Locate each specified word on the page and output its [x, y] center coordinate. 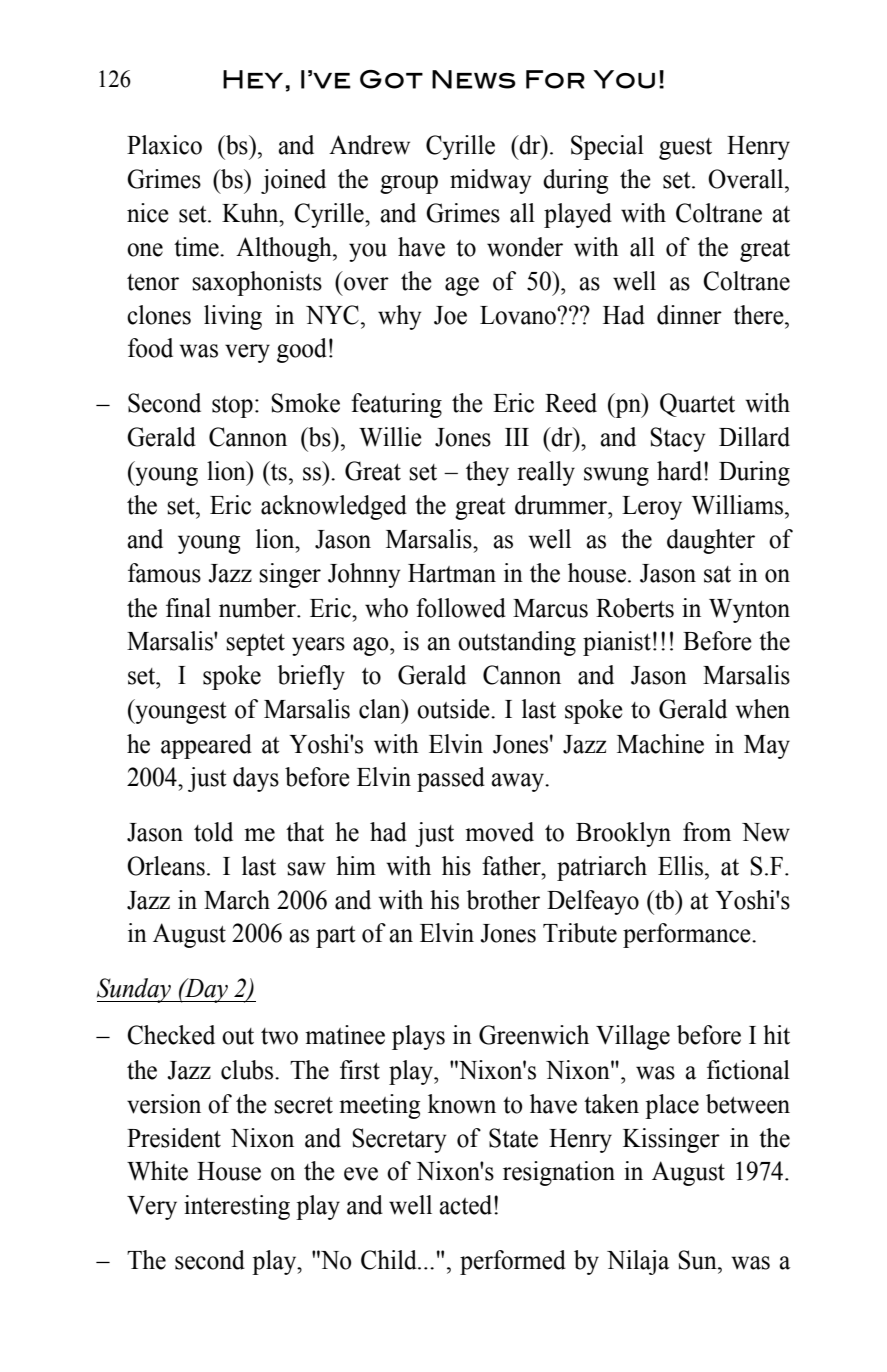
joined [293, 181]
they [487, 473]
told [213, 832]
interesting [237, 1207]
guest [685, 149]
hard [681, 471]
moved [499, 832]
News [474, 79]
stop [232, 407]
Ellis [682, 866]
